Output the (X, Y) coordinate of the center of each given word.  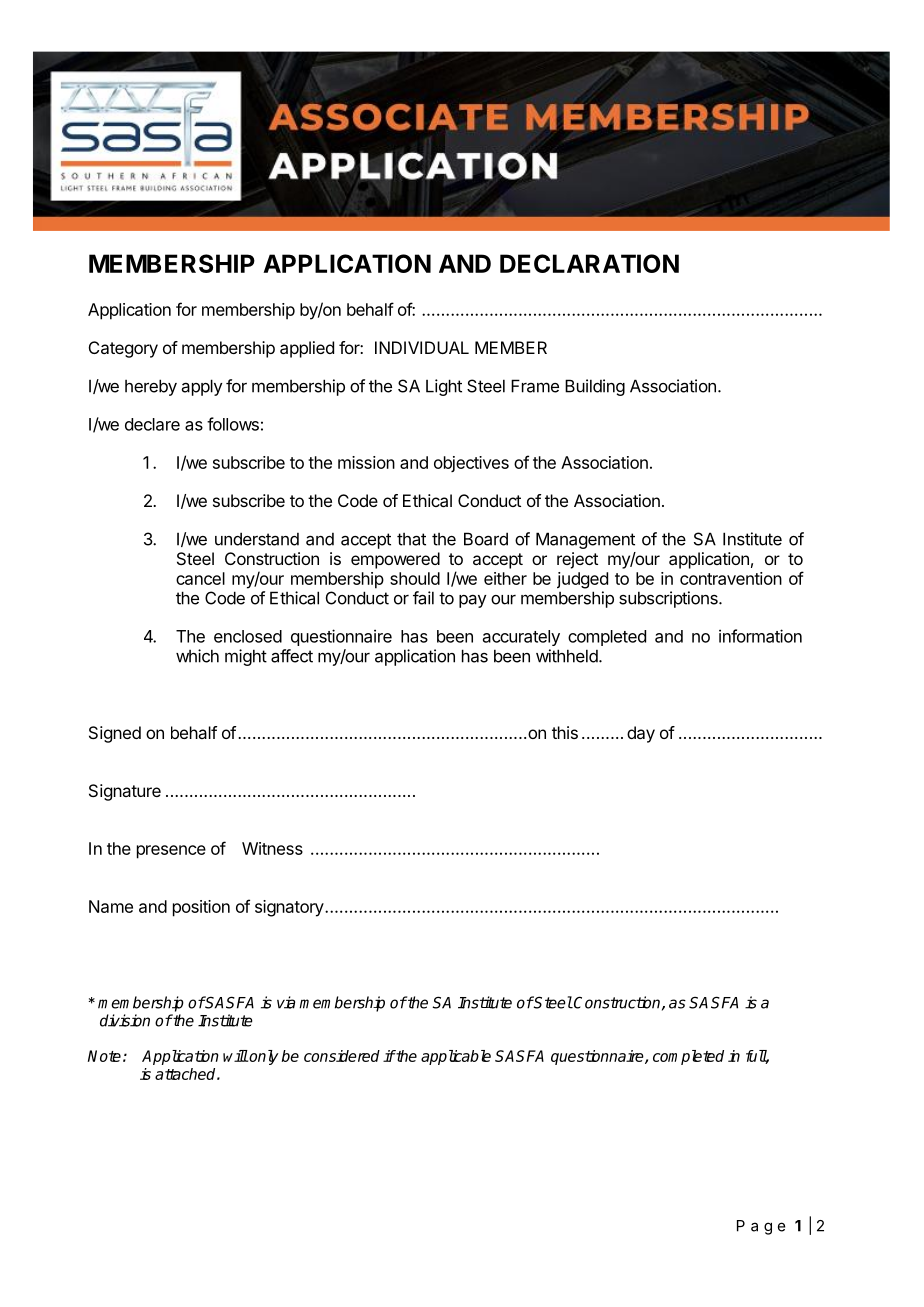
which (197, 656)
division (125, 1020)
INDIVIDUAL (422, 347)
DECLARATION (589, 263)
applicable (456, 1057)
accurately (521, 638)
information (760, 636)
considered (342, 1056)
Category (123, 349)
